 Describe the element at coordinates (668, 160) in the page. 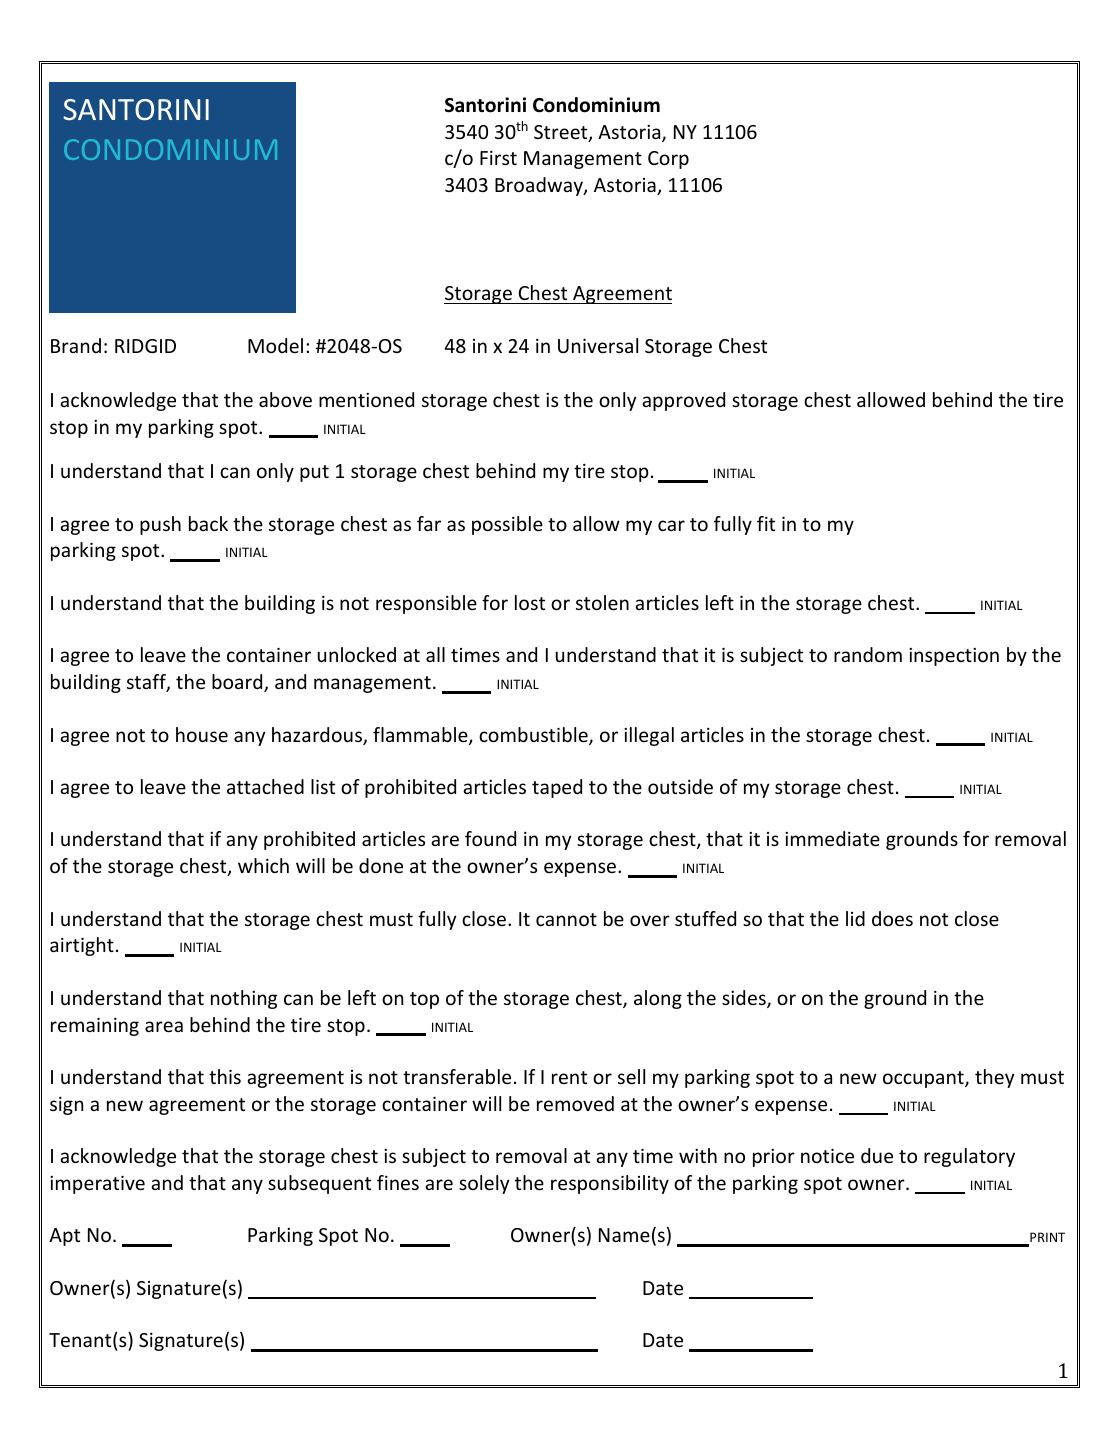

I see `Corp` at that location.
